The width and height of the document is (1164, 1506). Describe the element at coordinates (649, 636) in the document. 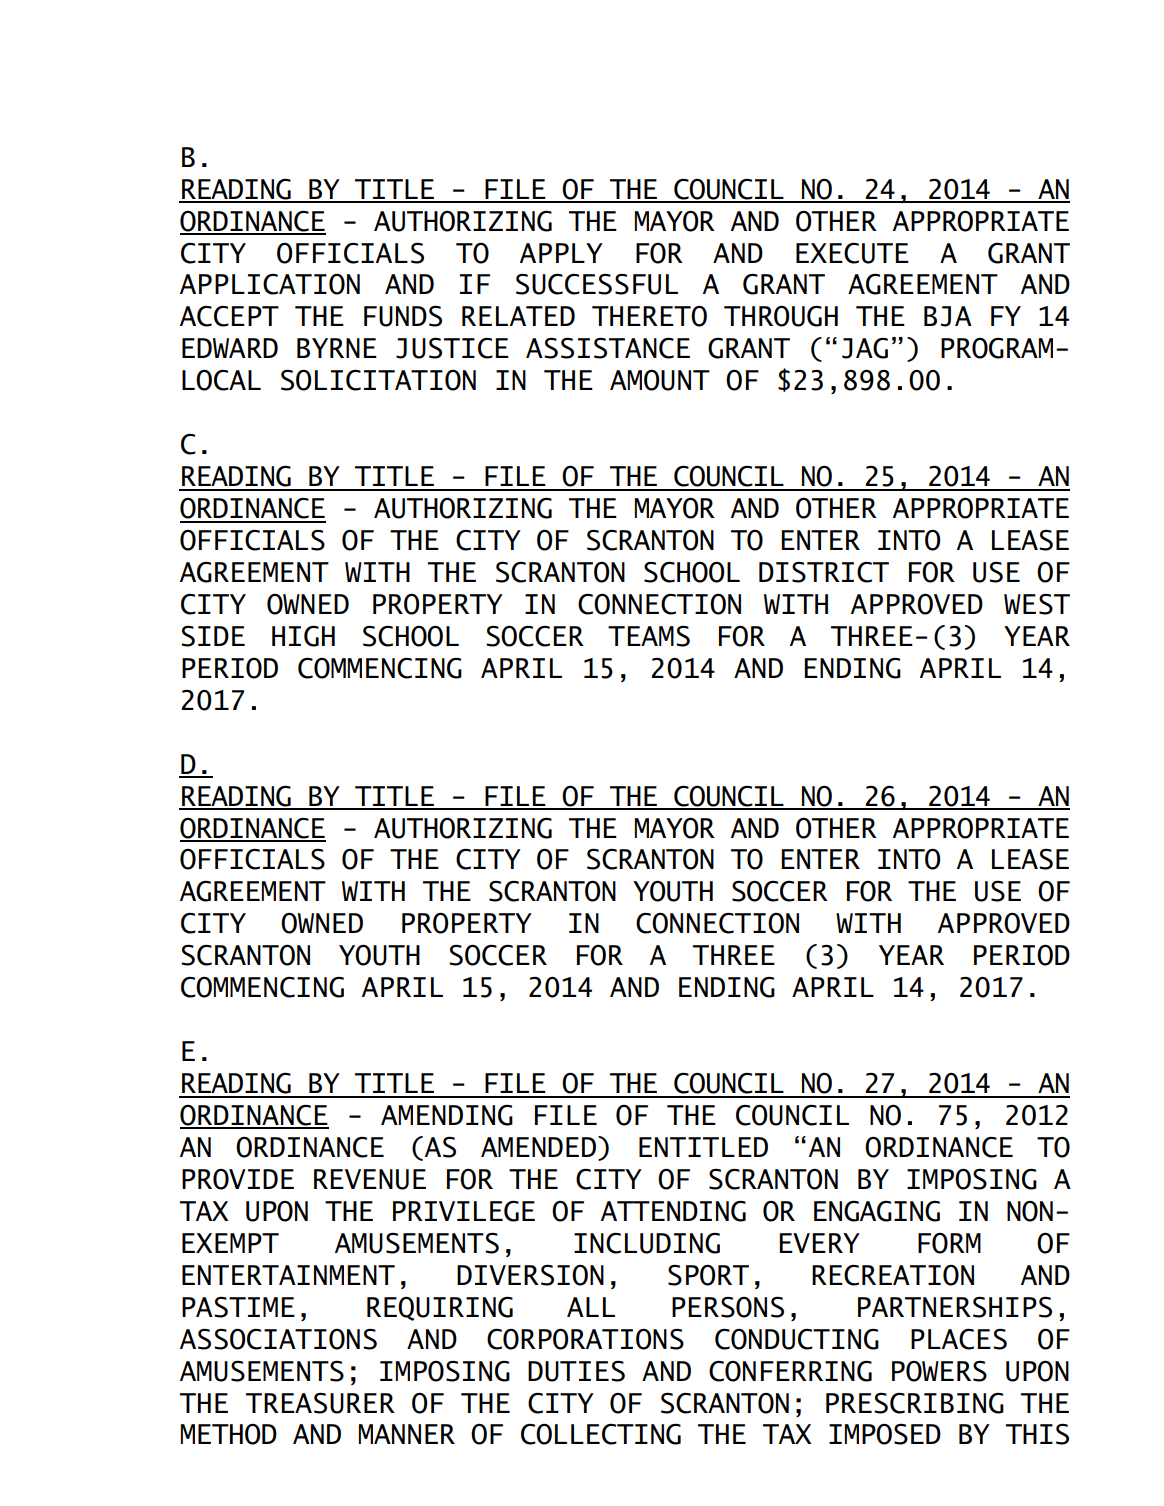

I see `TEAMS` at that location.
